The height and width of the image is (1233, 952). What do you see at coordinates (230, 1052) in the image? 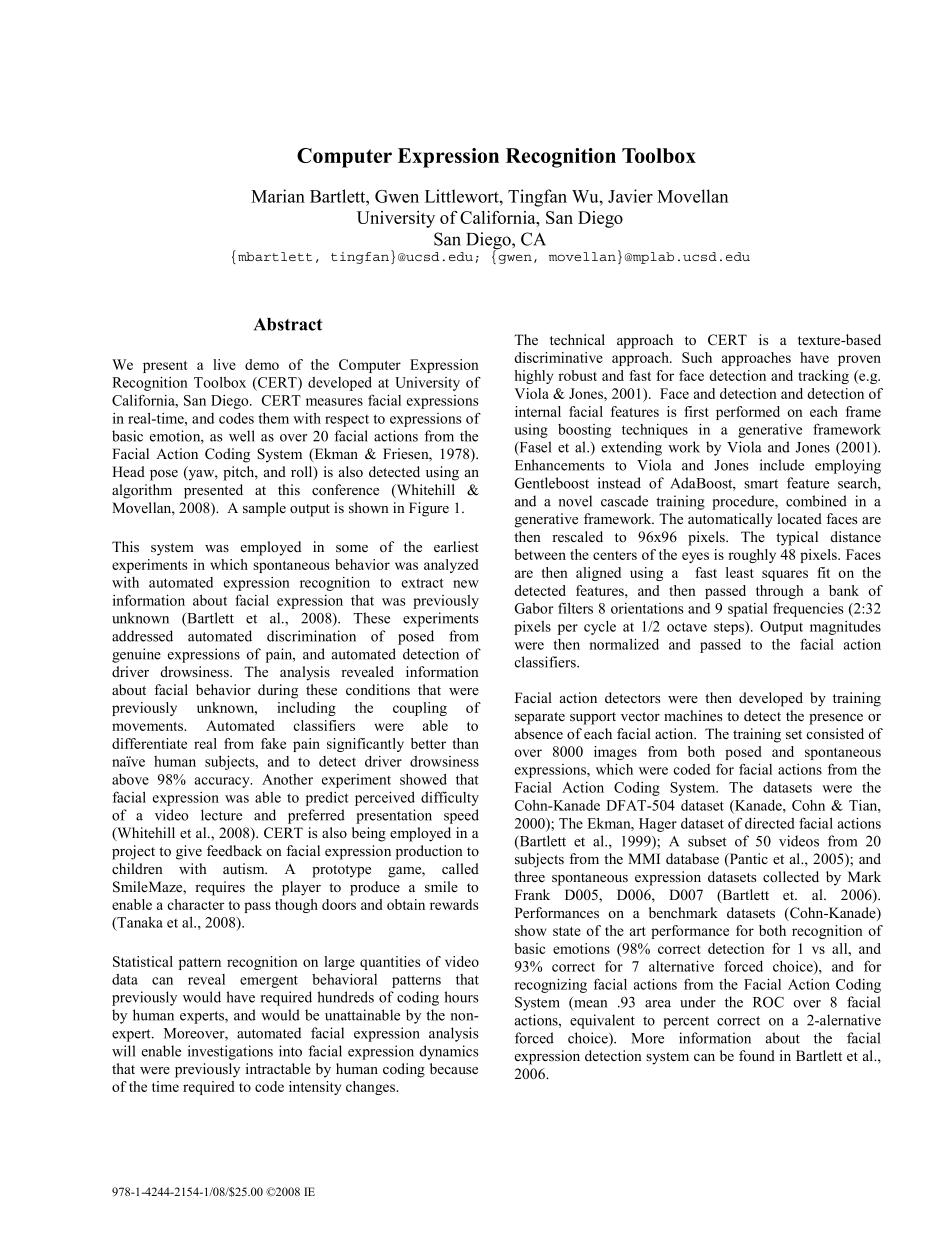
I see `investigations` at bounding box center [230, 1052].
